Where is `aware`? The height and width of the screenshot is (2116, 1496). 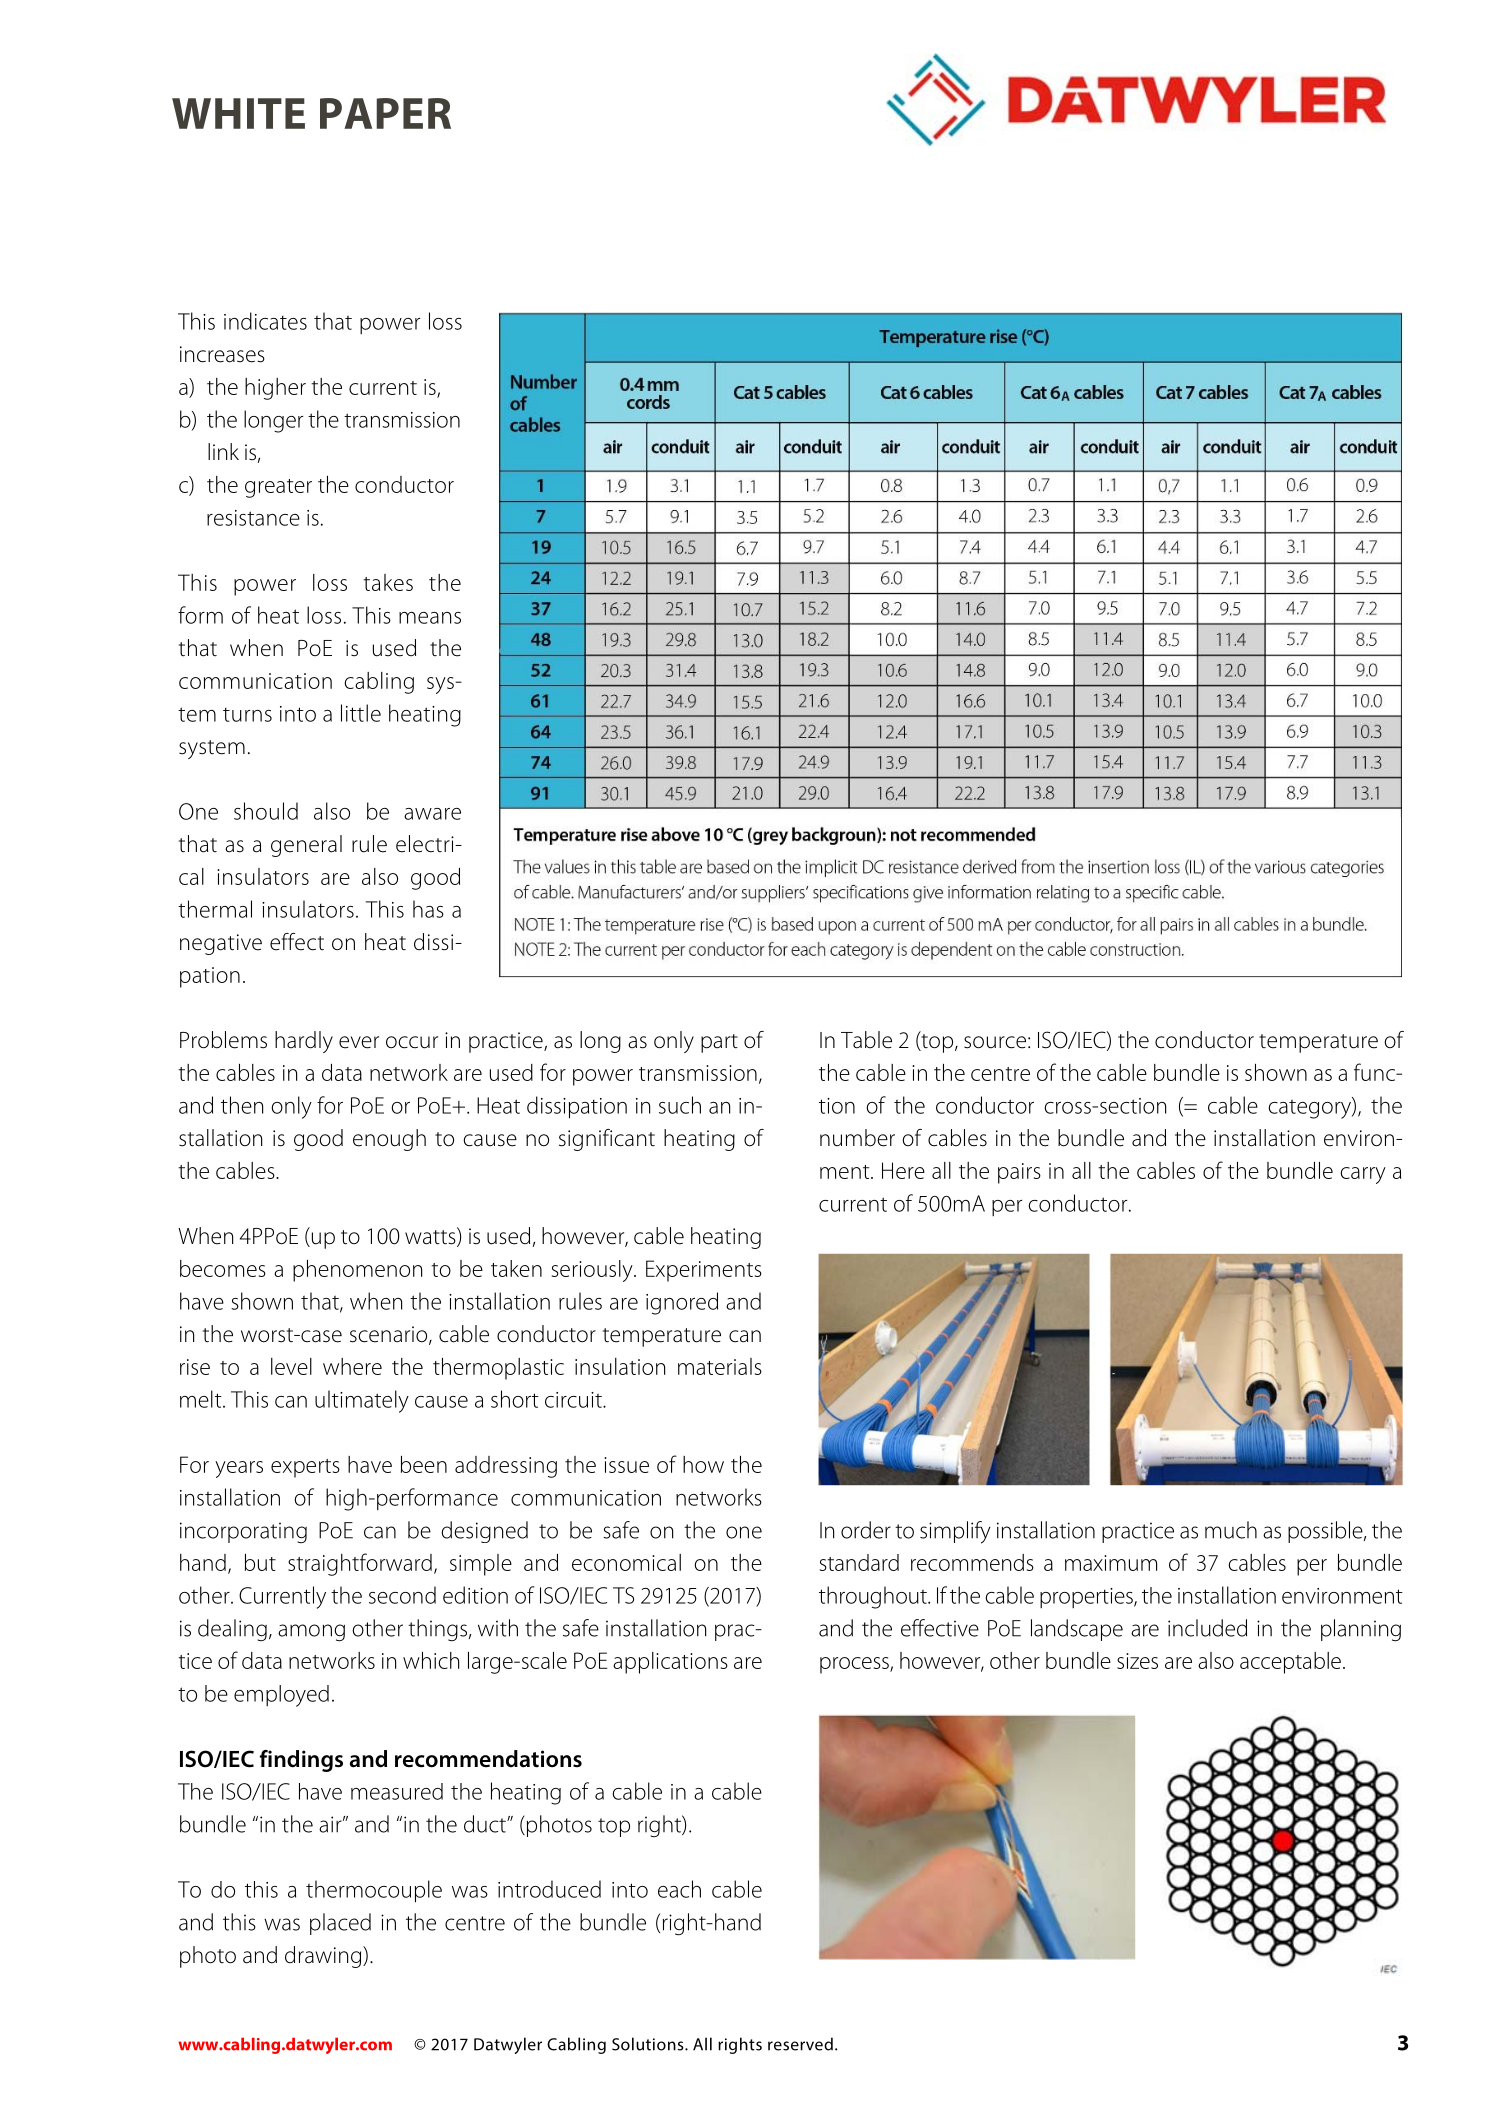
aware is located at coordinates (432, 814).
